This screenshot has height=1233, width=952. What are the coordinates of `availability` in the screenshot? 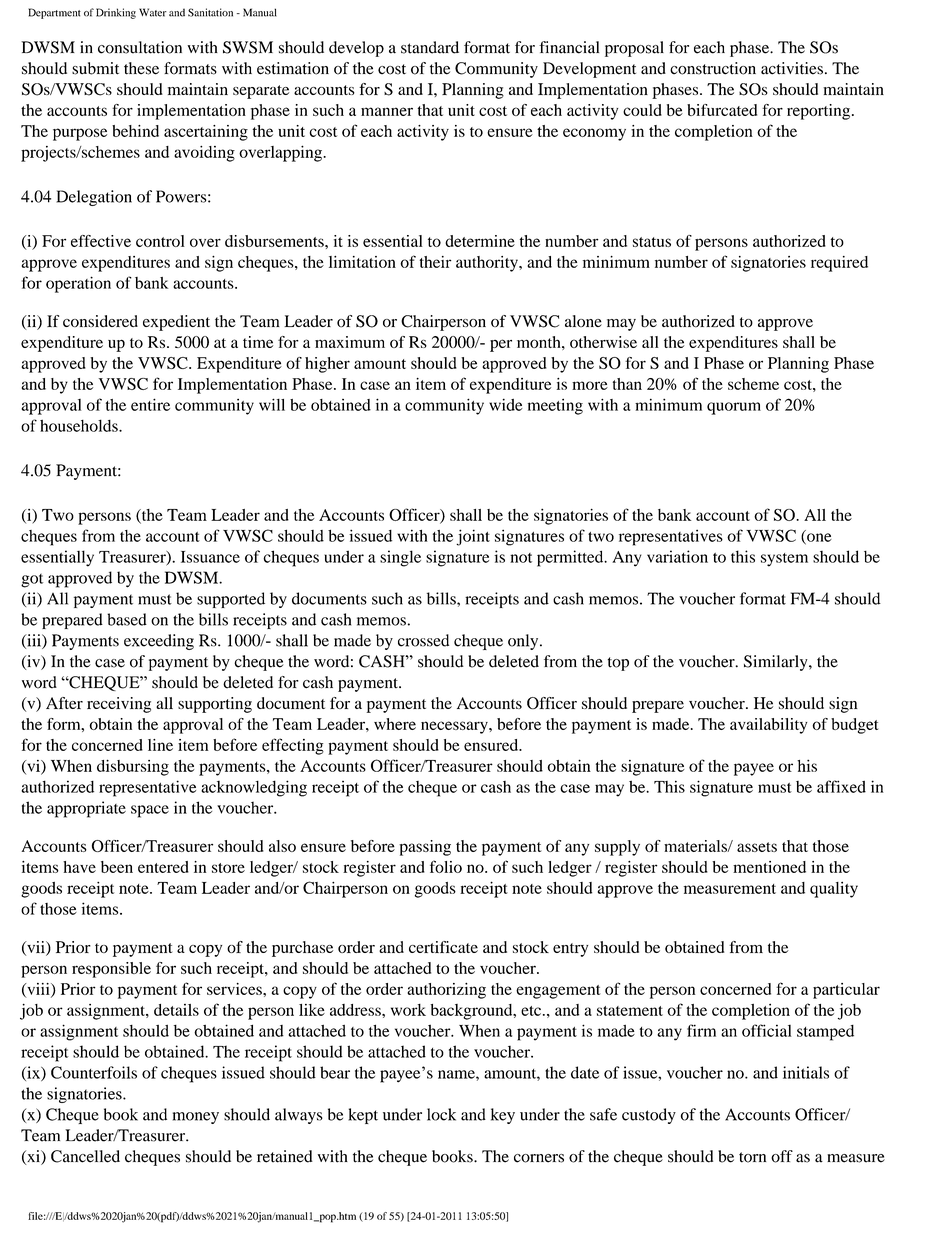 It's located at (768, 726).
